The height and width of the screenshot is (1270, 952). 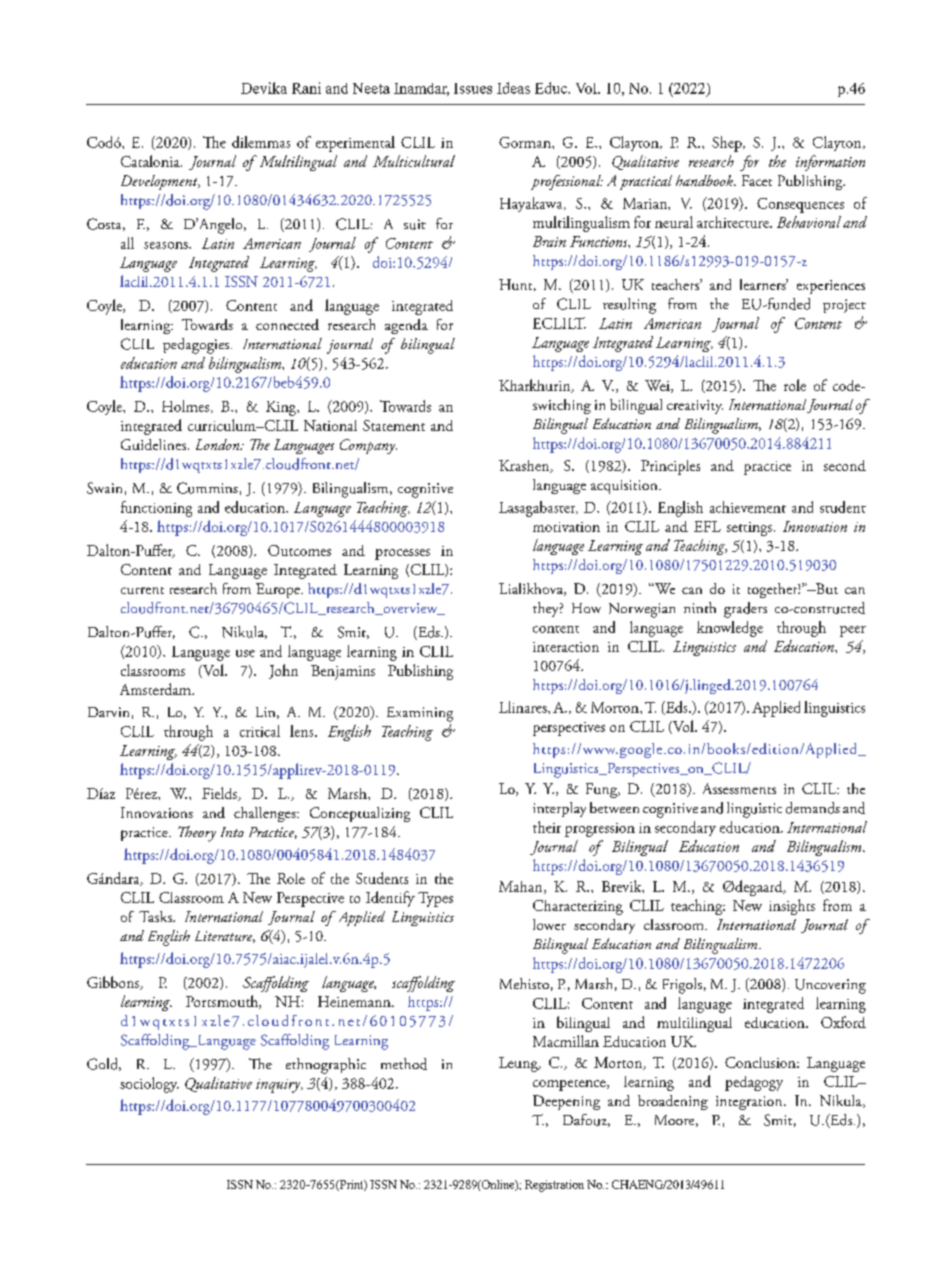 What do you see at coordinates (473, 88) in the screenshot?
I see `Issues` at bounding box center [473, 88].
